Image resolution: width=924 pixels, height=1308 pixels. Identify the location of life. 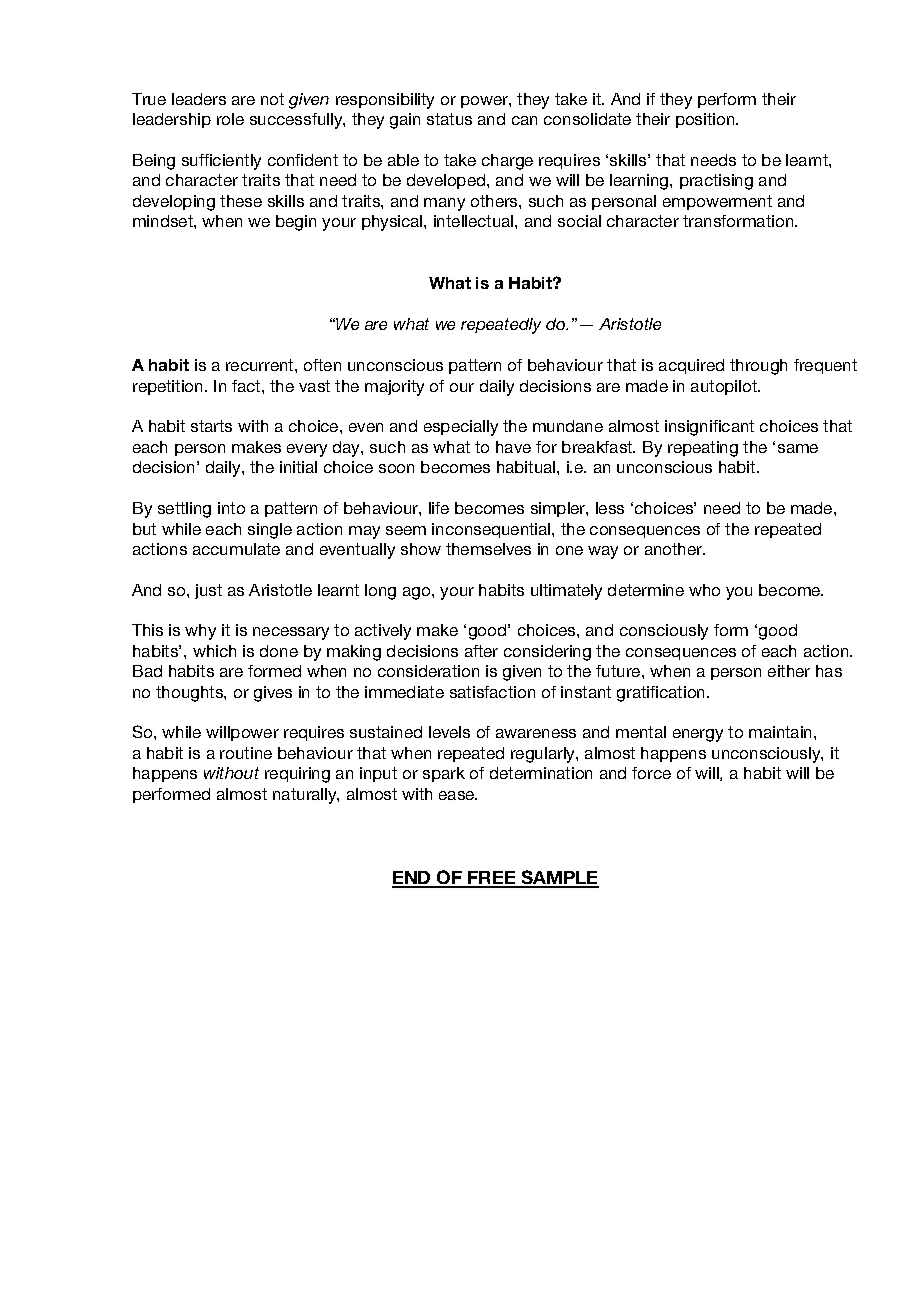
(439, 508).
